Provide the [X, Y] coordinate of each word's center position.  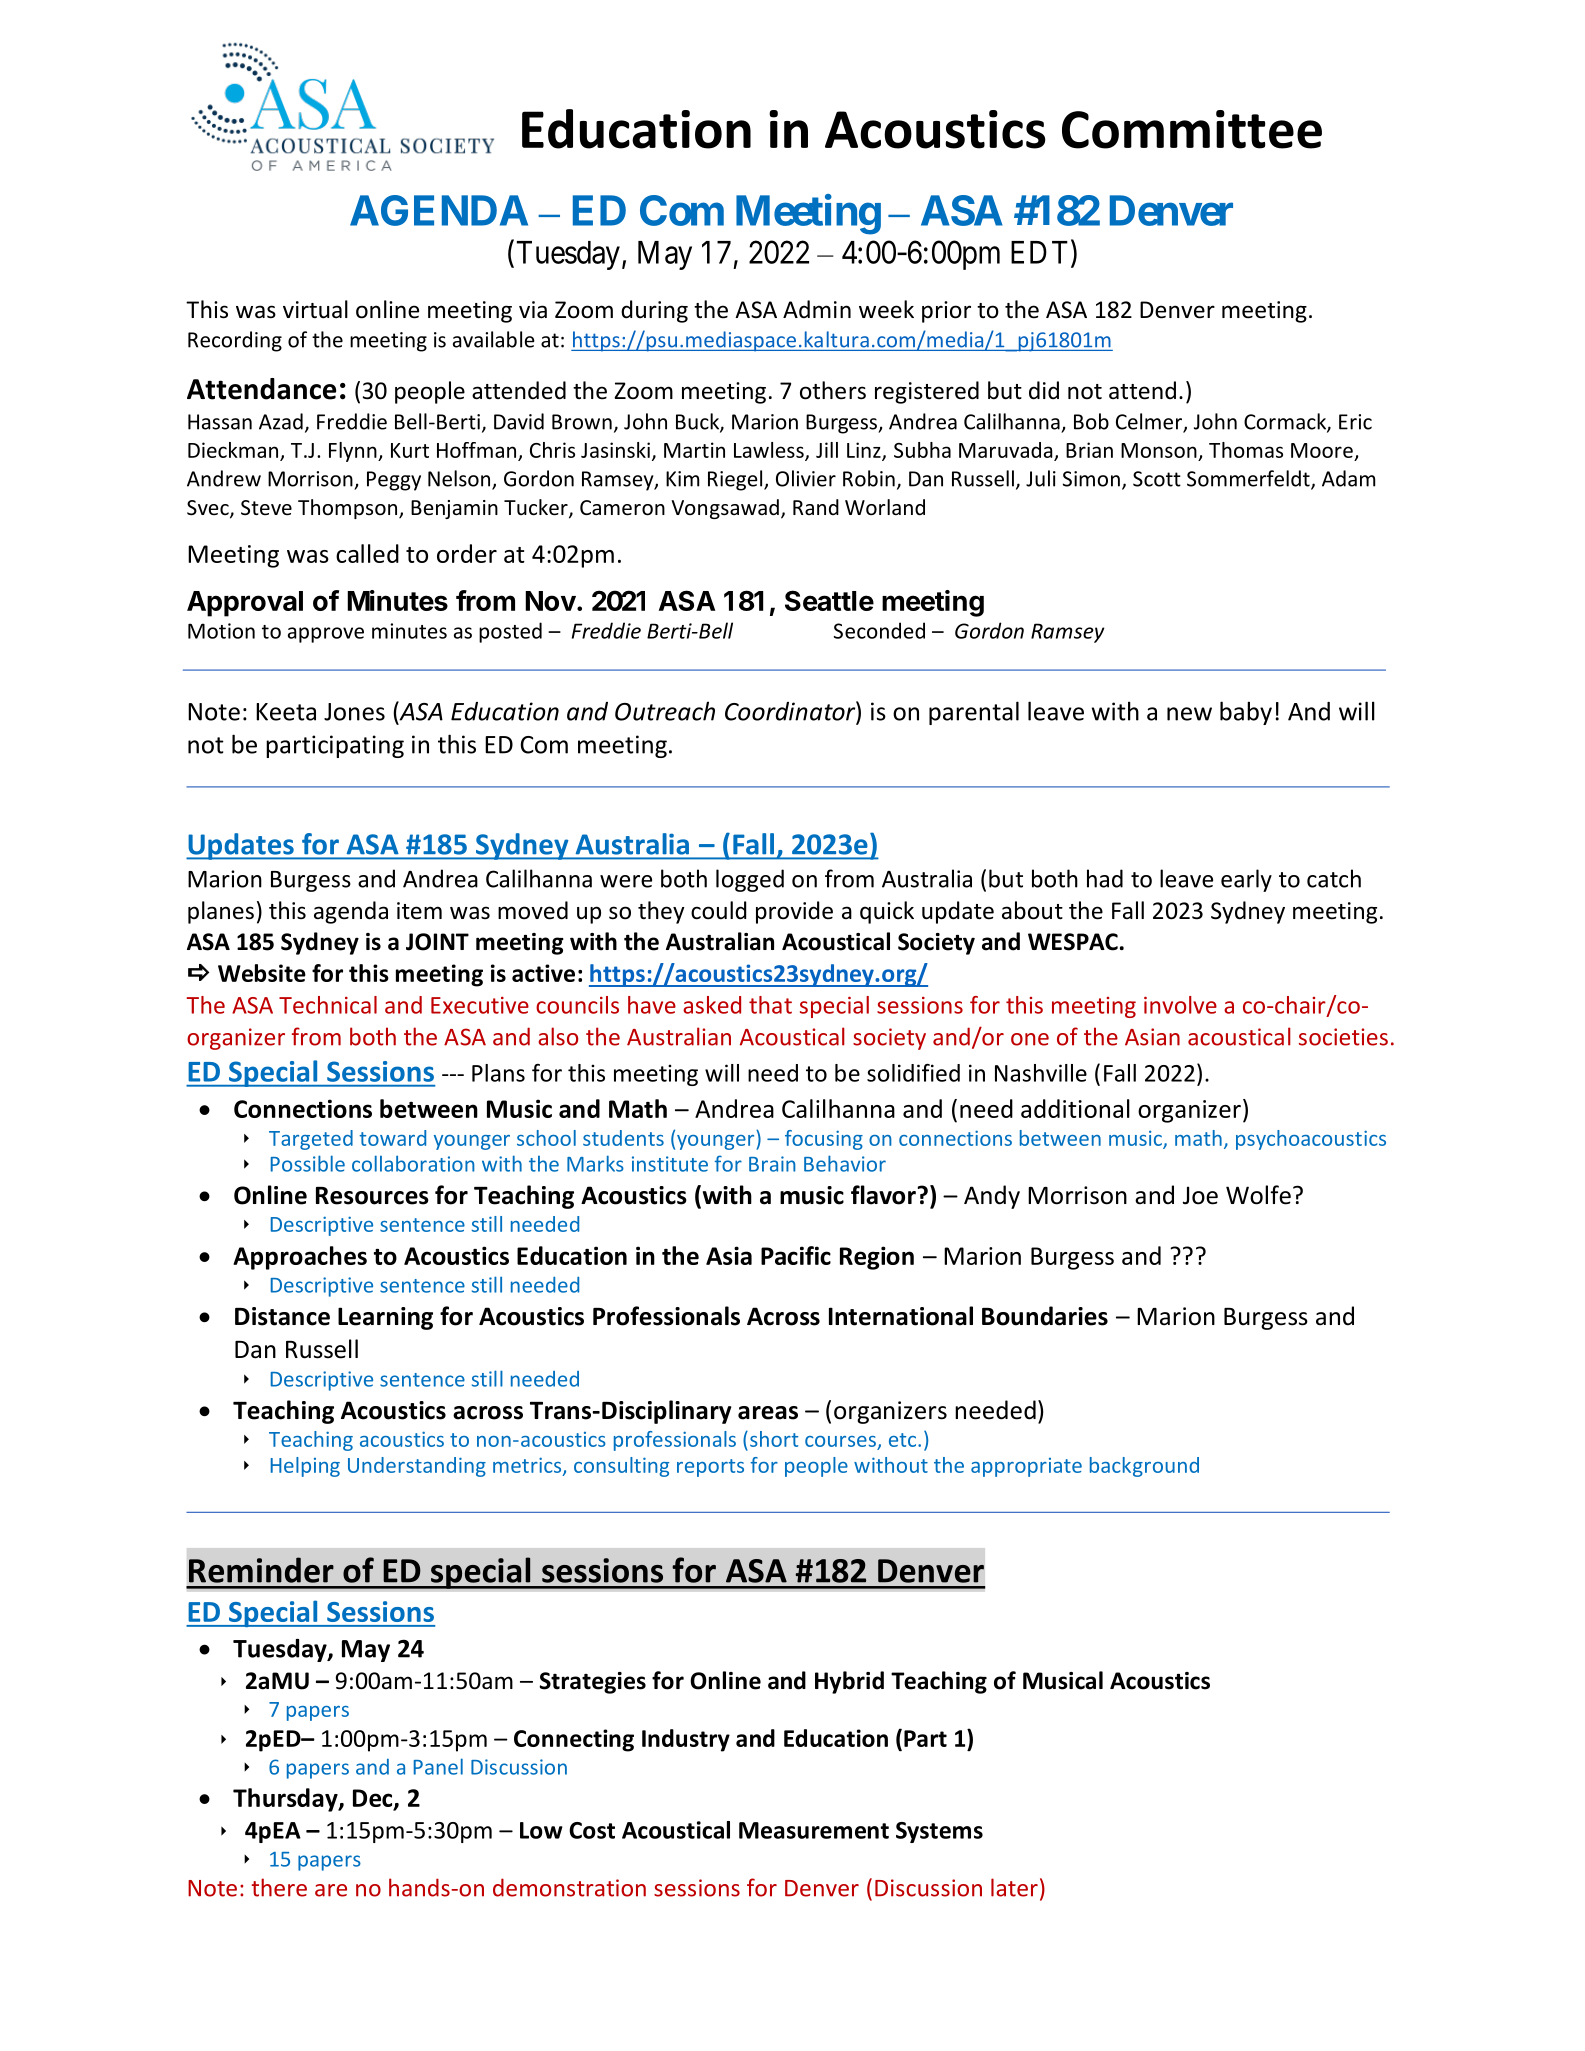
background [1144, 1467]
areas [768, 1413]
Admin [817, 309]
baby [1246, 713]
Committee [1192, 129]
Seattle [829, 600]
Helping [305, 1467]
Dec [374, 1799]
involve [1180, 1005]
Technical [328, 1005]
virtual [315, 309]
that [770, 1005]
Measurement [814, 1830]
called [367, 553]
